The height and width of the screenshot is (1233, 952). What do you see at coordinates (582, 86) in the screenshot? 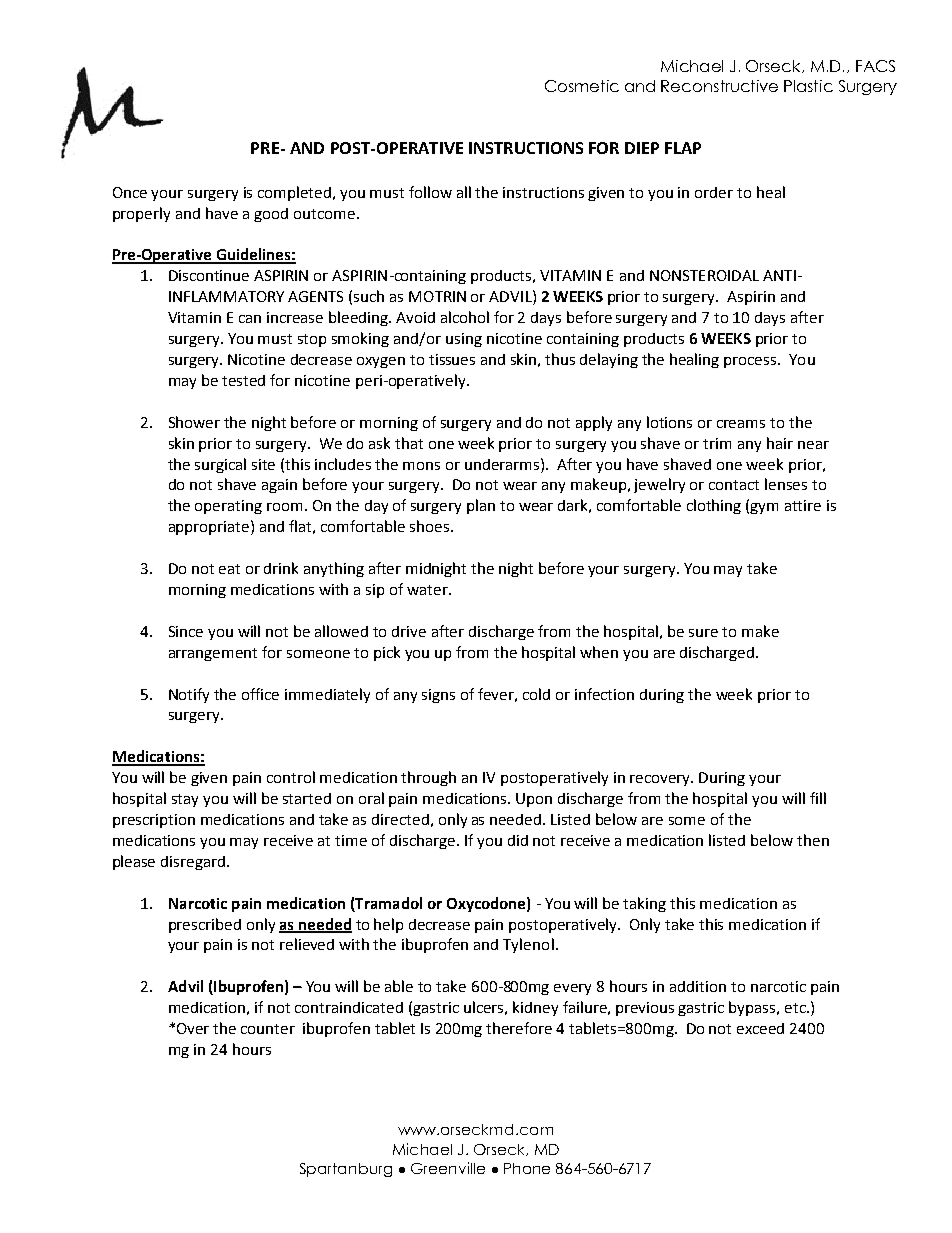
I see `Cosmetic` at bounding box center [582, 86].
